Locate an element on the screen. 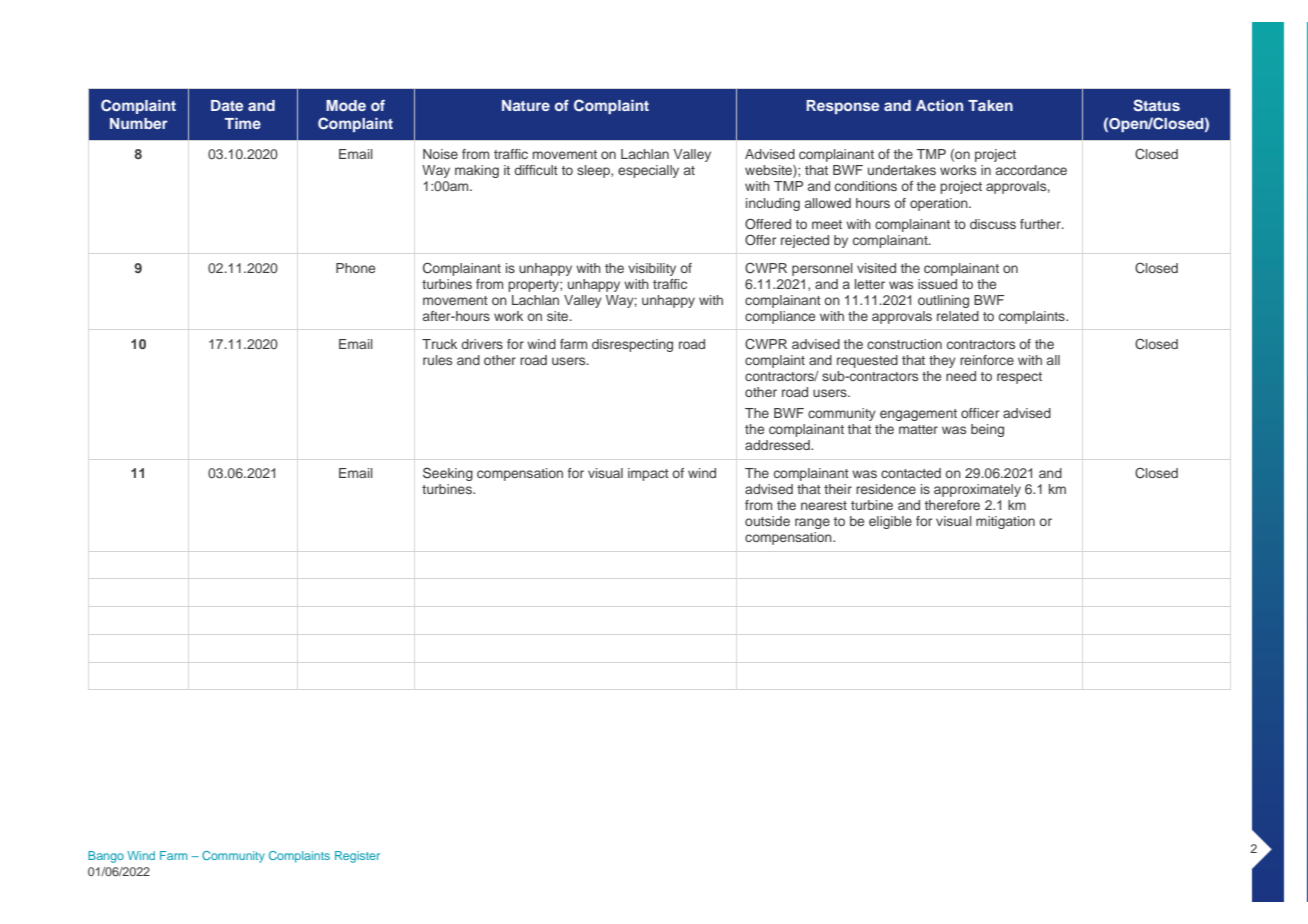 This screenshot has width=1308, height=924. eligible is located at coordinates (890, 522).
